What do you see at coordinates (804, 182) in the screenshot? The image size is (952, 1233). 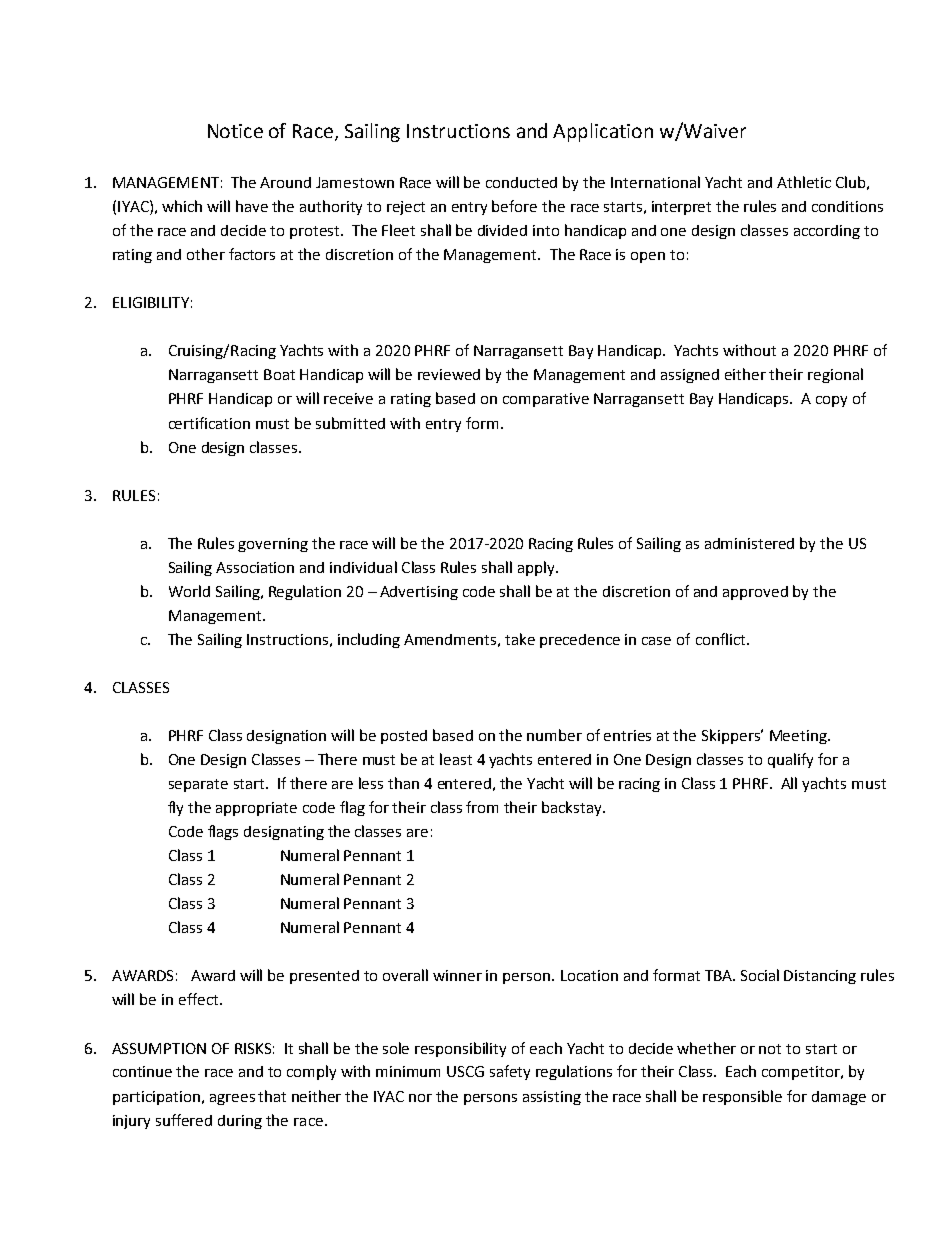 I see `Athletic` at bounding box center [804, 182].
